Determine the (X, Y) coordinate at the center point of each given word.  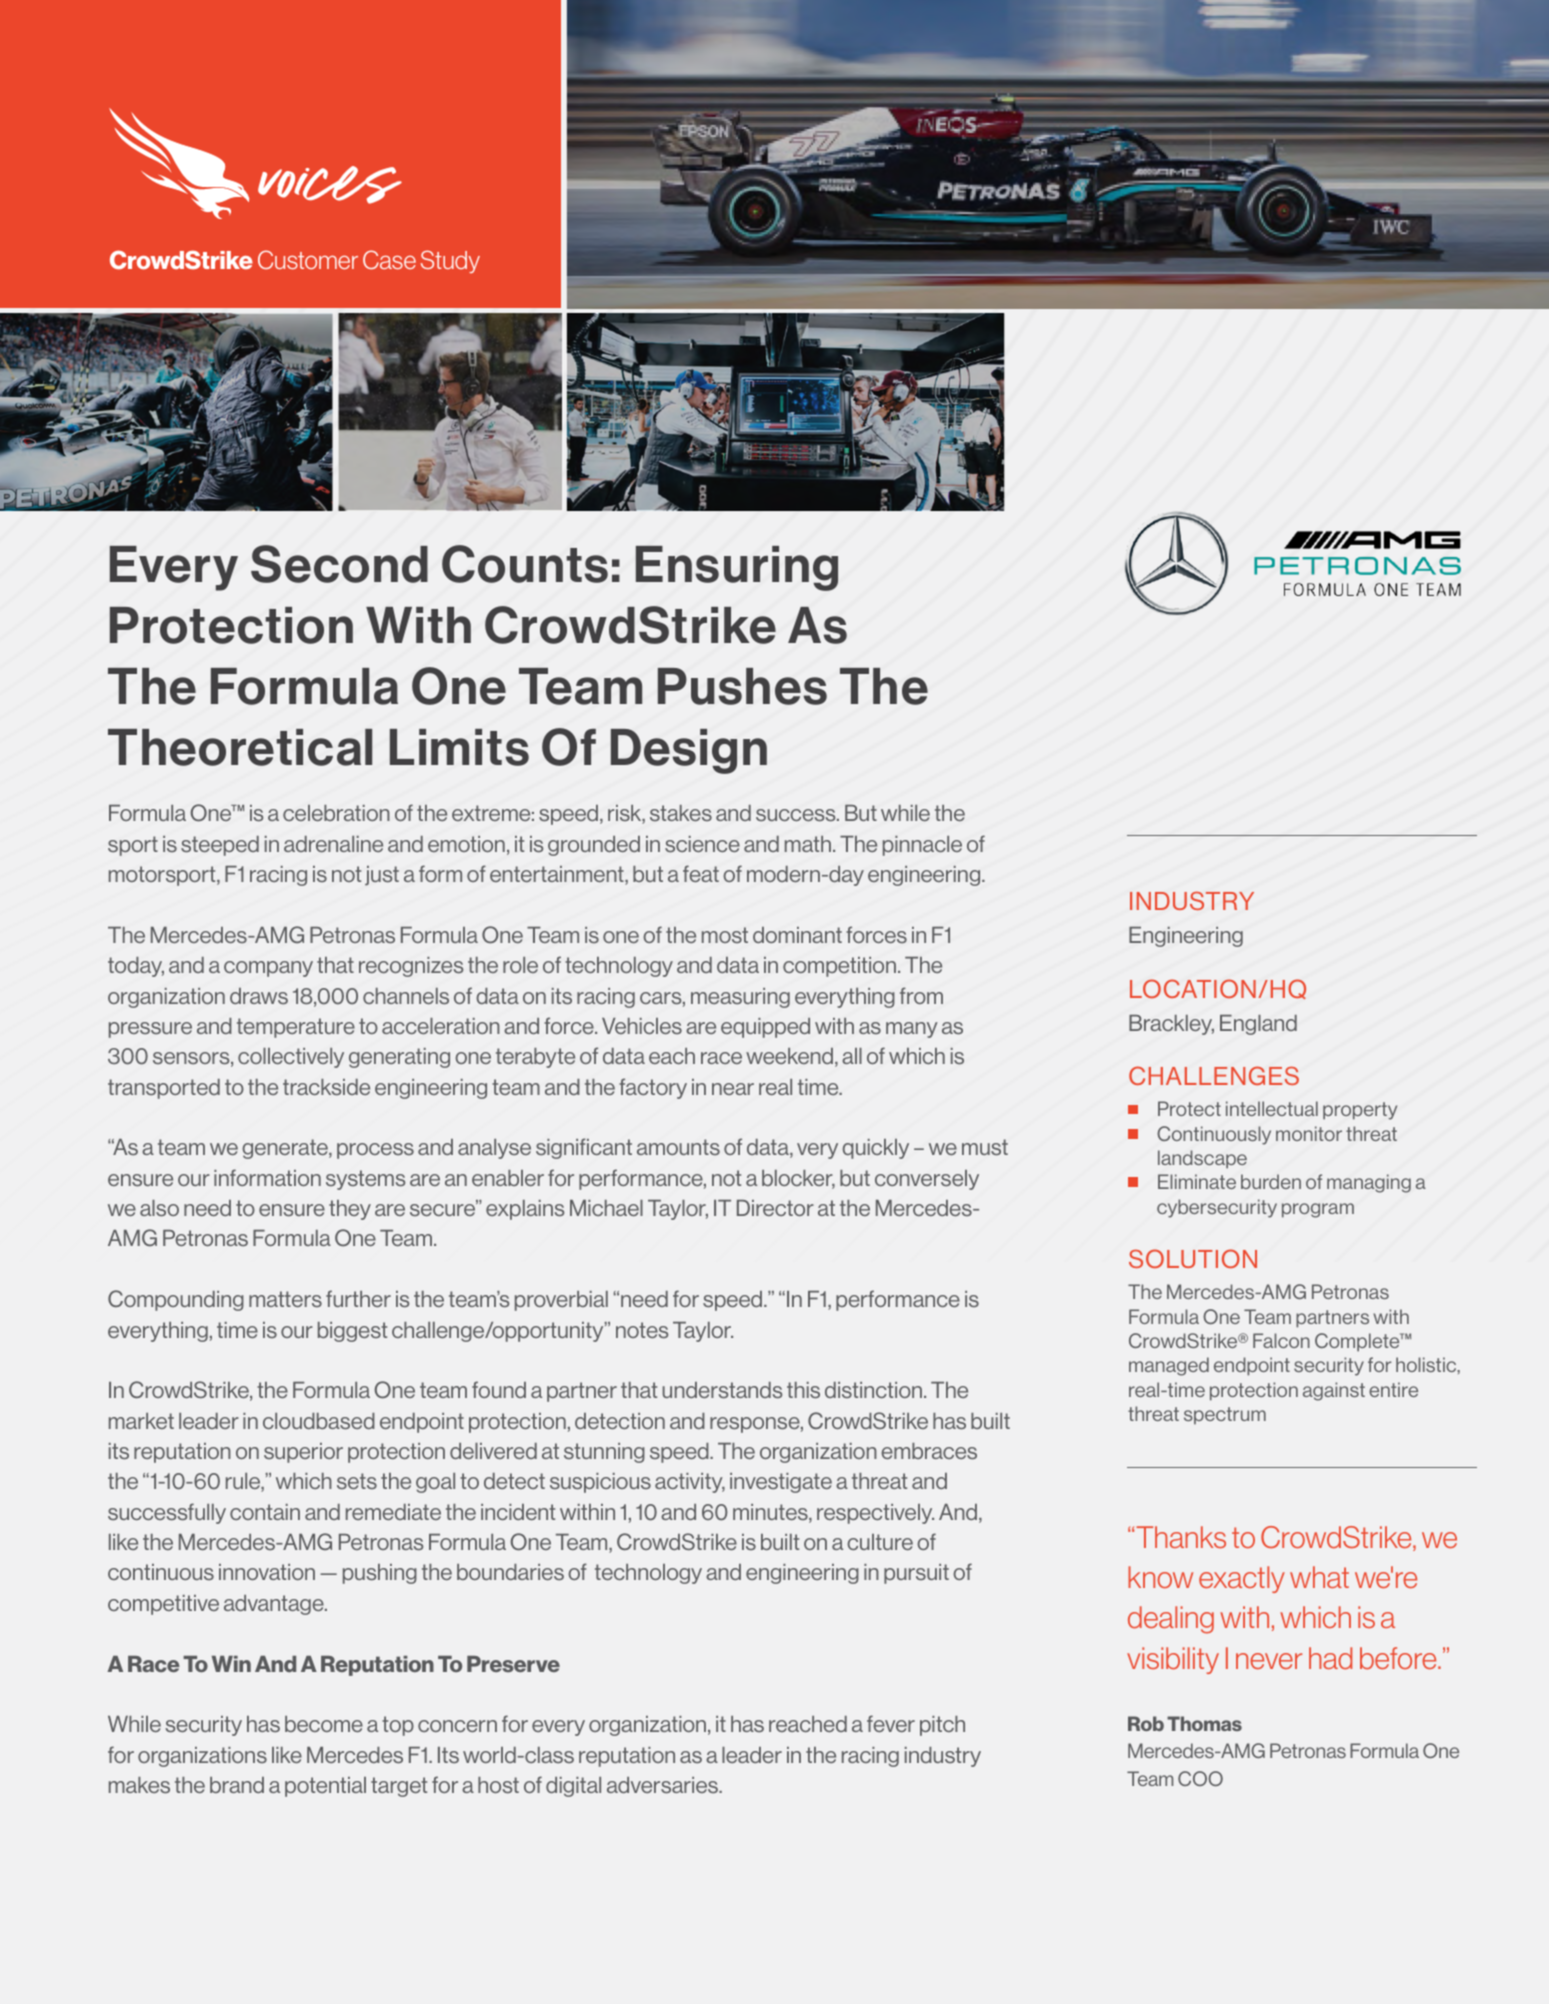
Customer (308, 259)
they (350, 1210)
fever (891, 1723)
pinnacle (922, 846)
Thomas (1204, 1723)
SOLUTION (1193, 1258)
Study (450, 261)
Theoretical (240, 747)
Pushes (742, 686)
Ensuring (737, 568)
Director (775, 1208)
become (324, 1724)
